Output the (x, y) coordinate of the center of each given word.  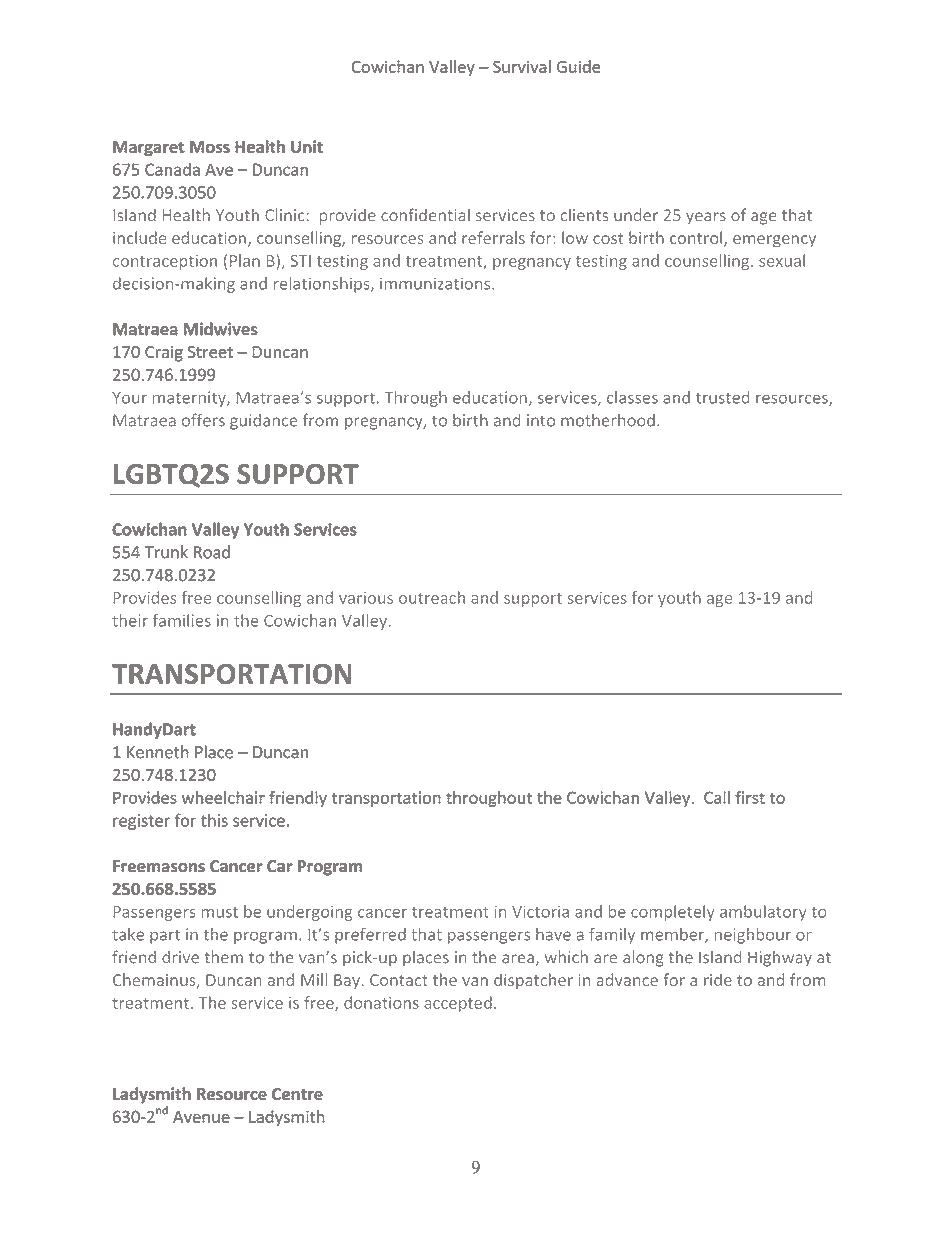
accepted (458, 1004)
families (182, 620)
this (214, 820)
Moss (210, 147)
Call (717, 797)
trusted (722, 397)
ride (718, 979)
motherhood (608, 420)
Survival (522, 66)
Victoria (540, 911)
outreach (432, 597)
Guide (579, 66)
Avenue (201, 1117)
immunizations (436, 283)
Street (210, 352)
